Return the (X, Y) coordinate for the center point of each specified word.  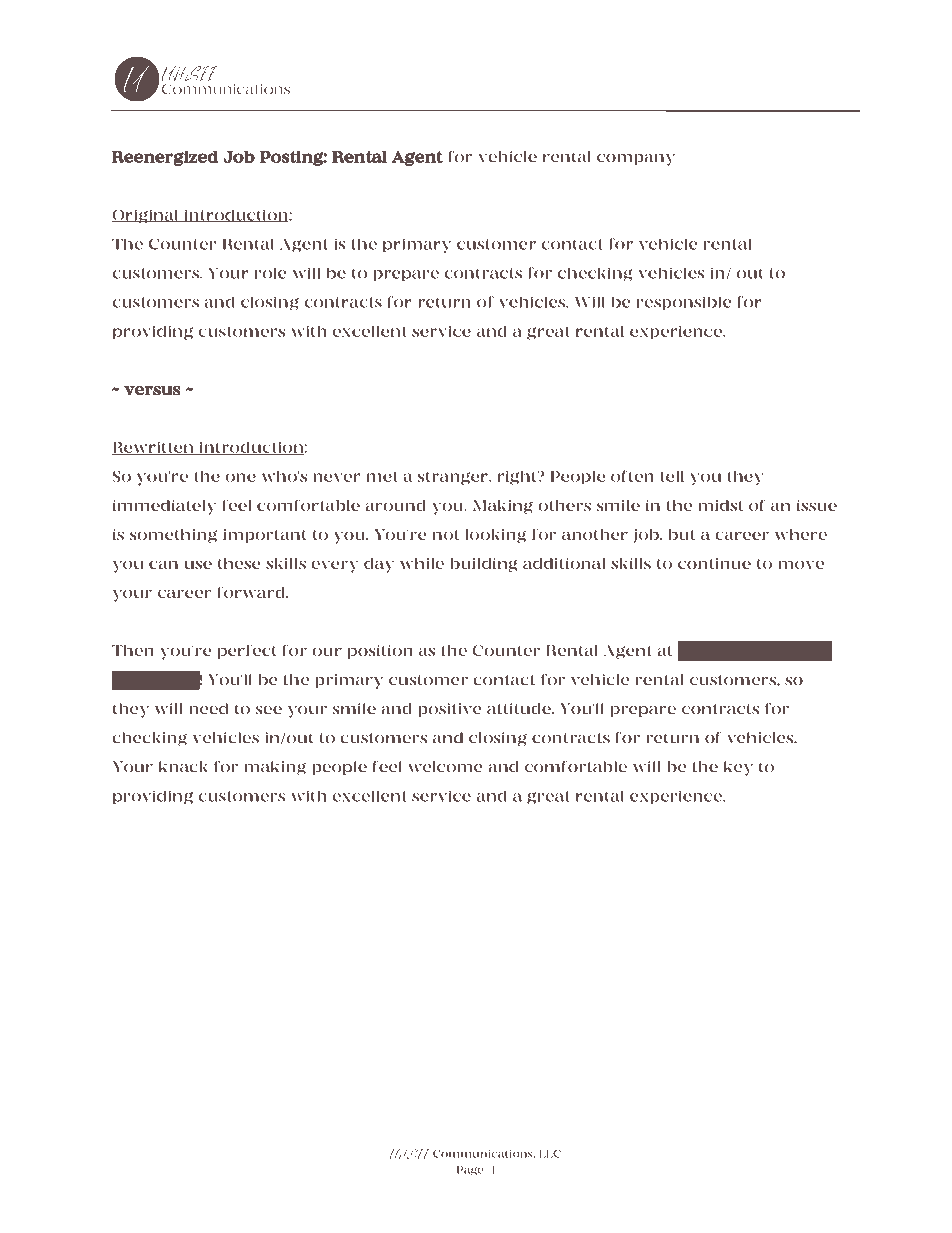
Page (470, 1171)
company (636, 160)
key (738, 768)
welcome (445, 767)
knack (183, 767)
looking (496, 536)
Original (146, 216)
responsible (684, 303)
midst (721, 505)
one (240, 477)
